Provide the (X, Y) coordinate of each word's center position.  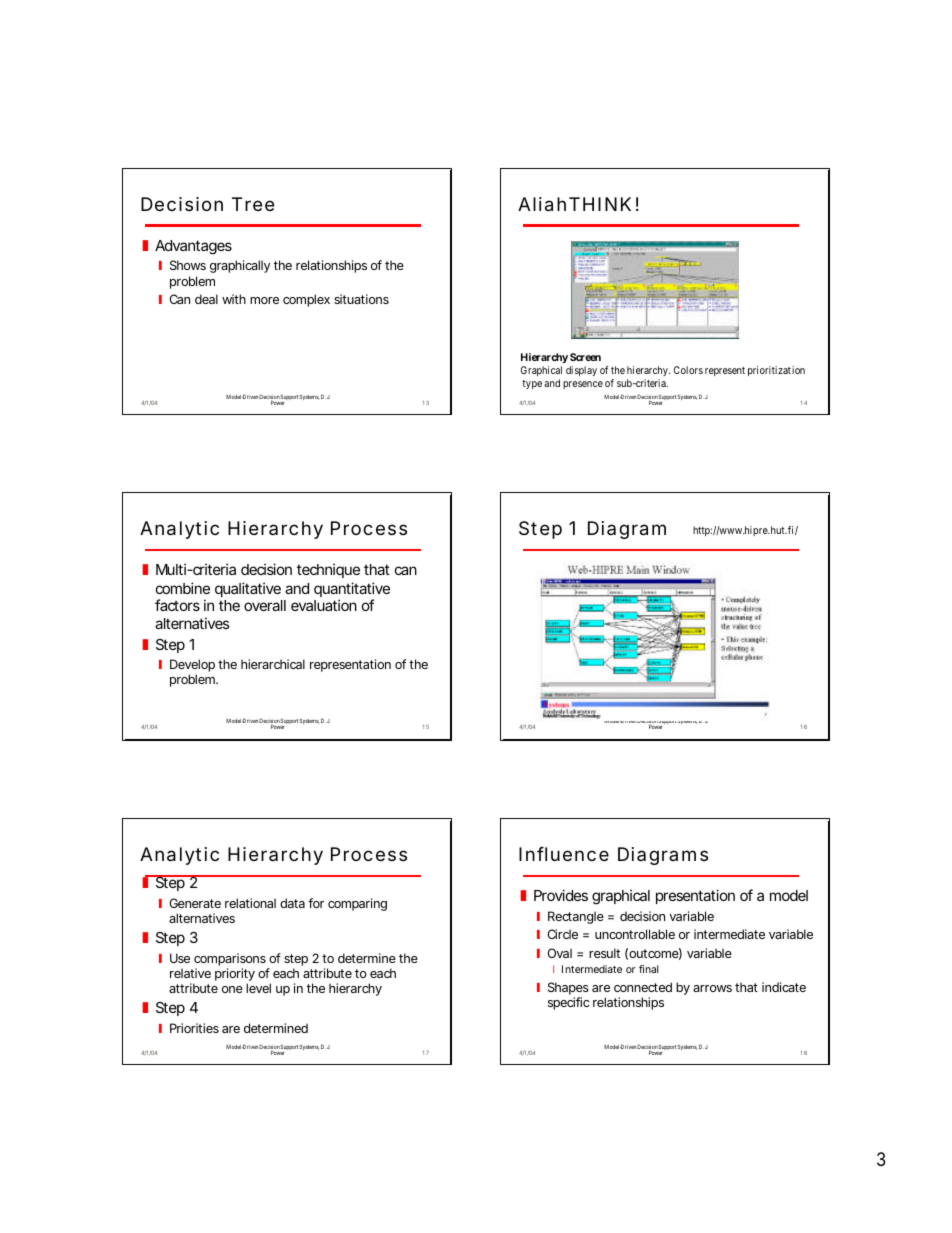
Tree (253, 204)
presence (583, 385)
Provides (561, 895)
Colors (688, 370)
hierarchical (273, 664)
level (258, 988)
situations (361, 299)
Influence (564, 854)
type (532, 384)
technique (328, 570)
